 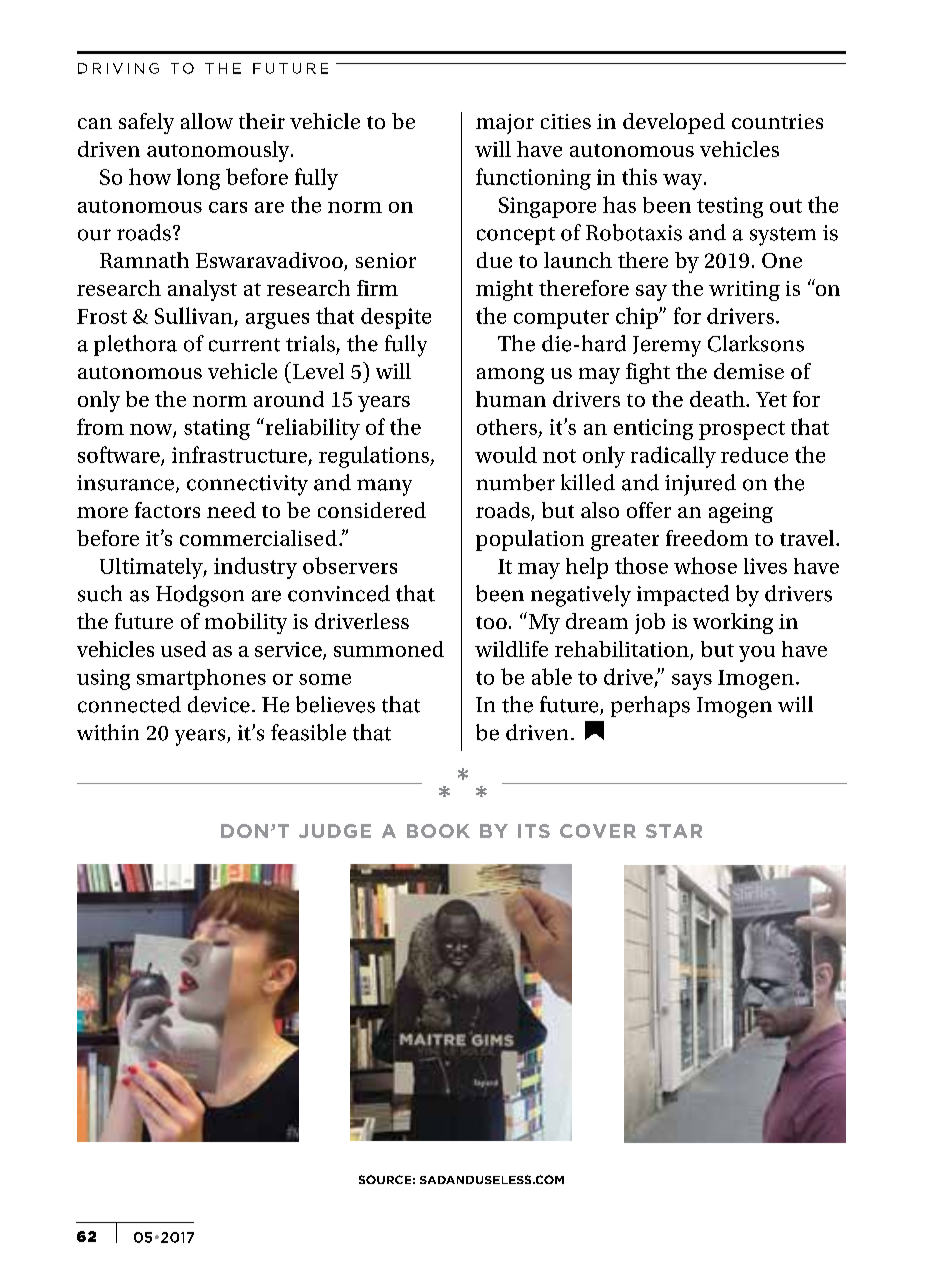 I want to click on major, so click(x=505, y=124).
